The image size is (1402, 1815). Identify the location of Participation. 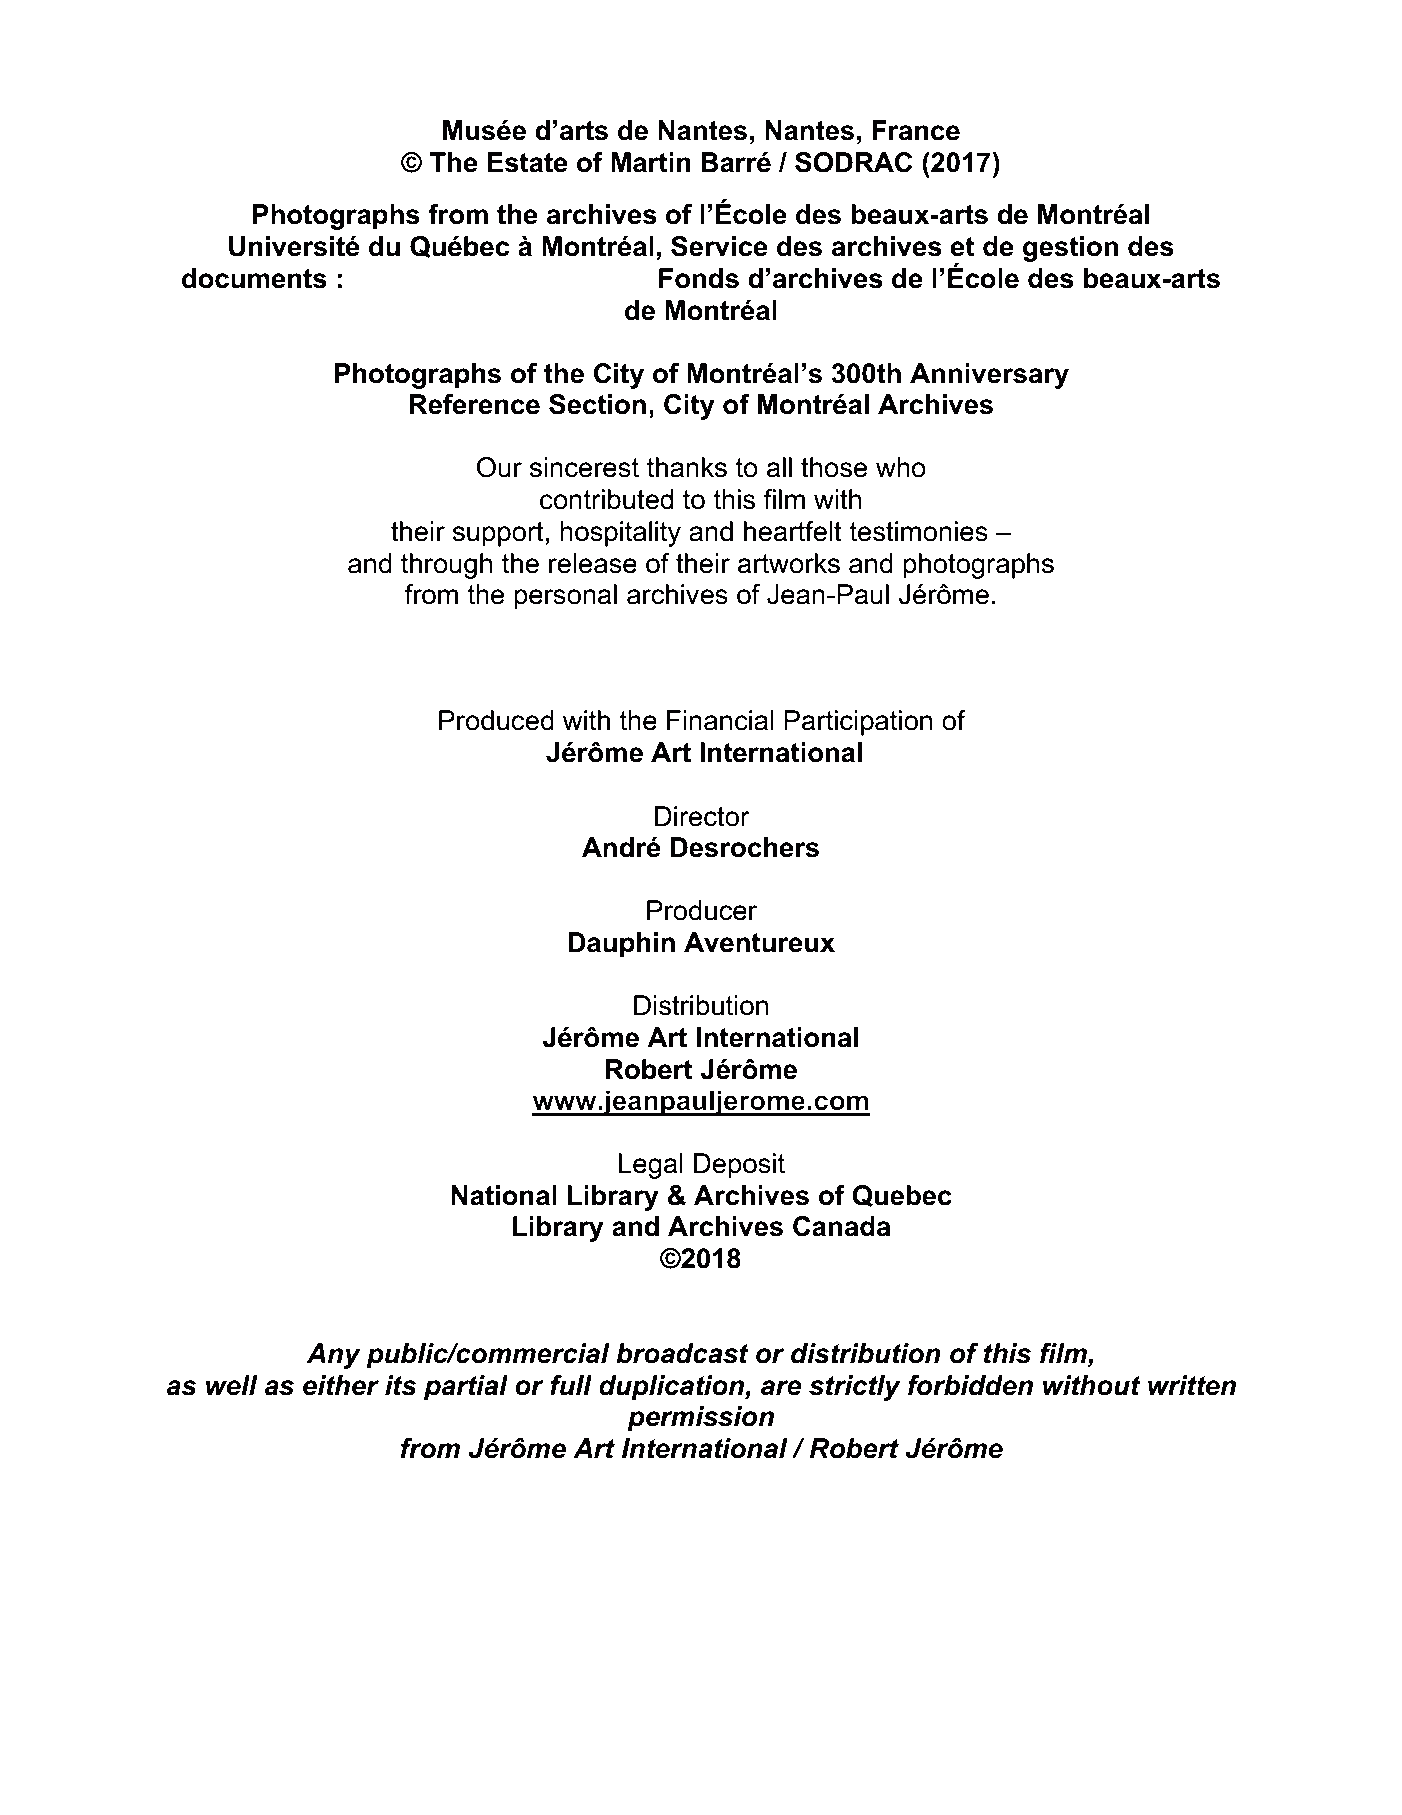
(858, 723).
